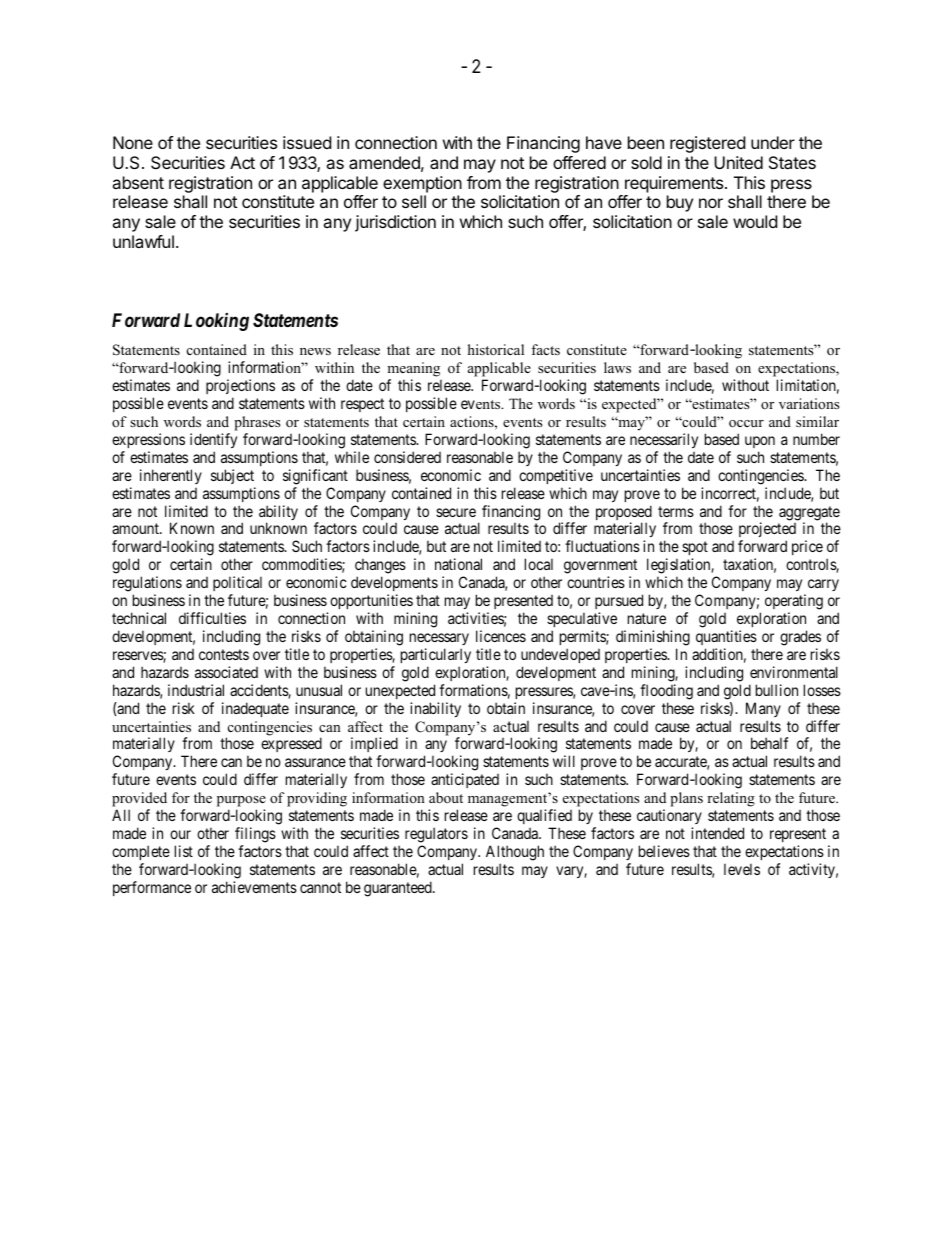  I want to click on operating, so click(794, 603).
